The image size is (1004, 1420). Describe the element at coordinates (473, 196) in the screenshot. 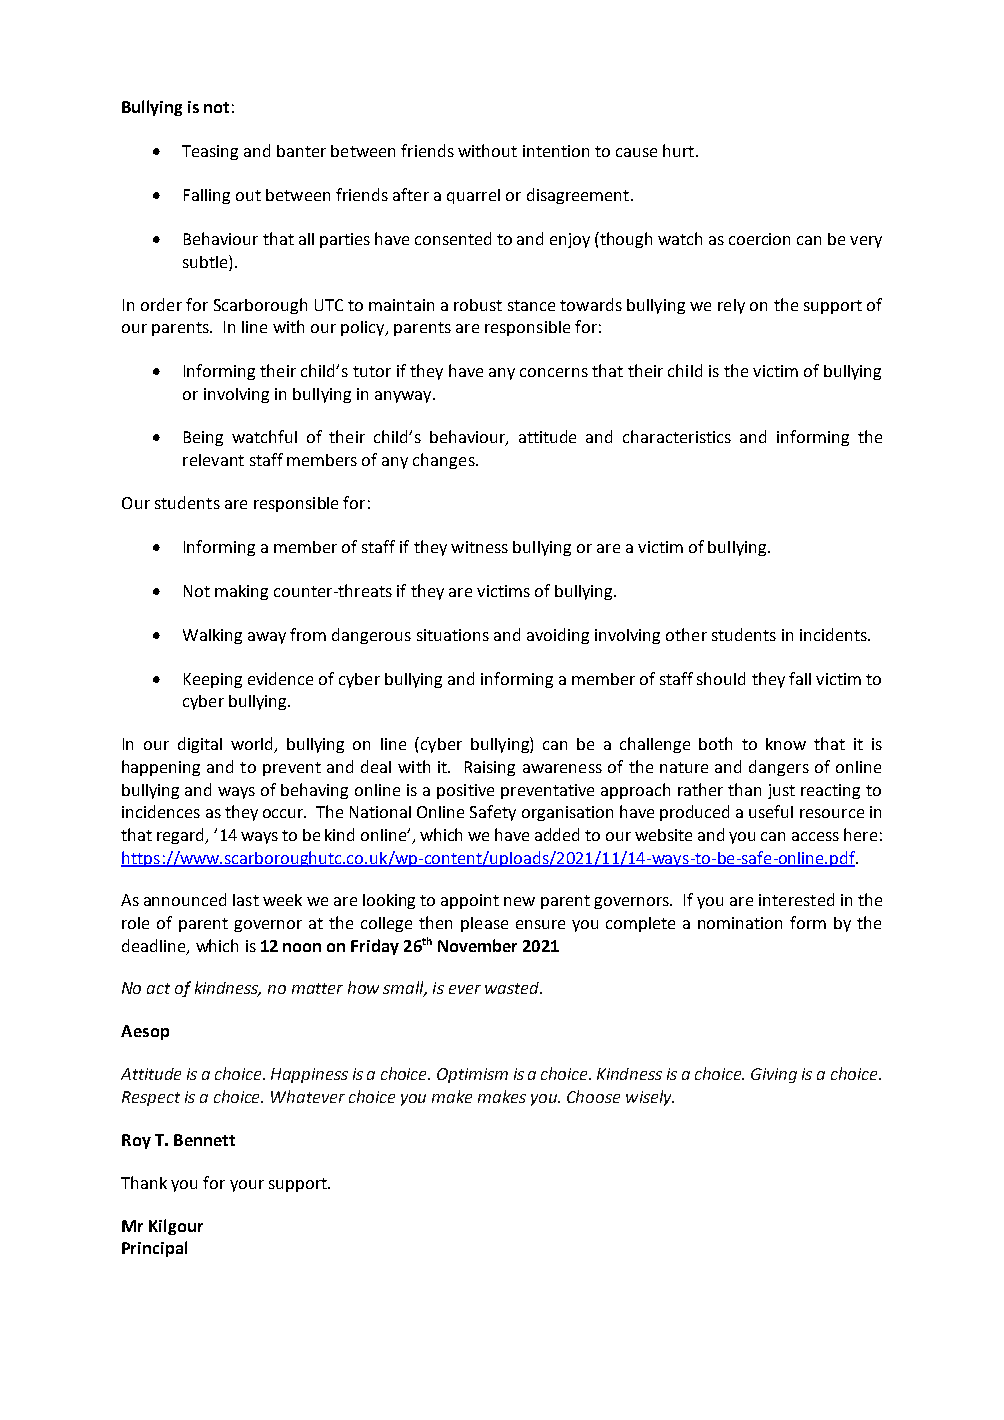

I see `quarrel` at that location.
